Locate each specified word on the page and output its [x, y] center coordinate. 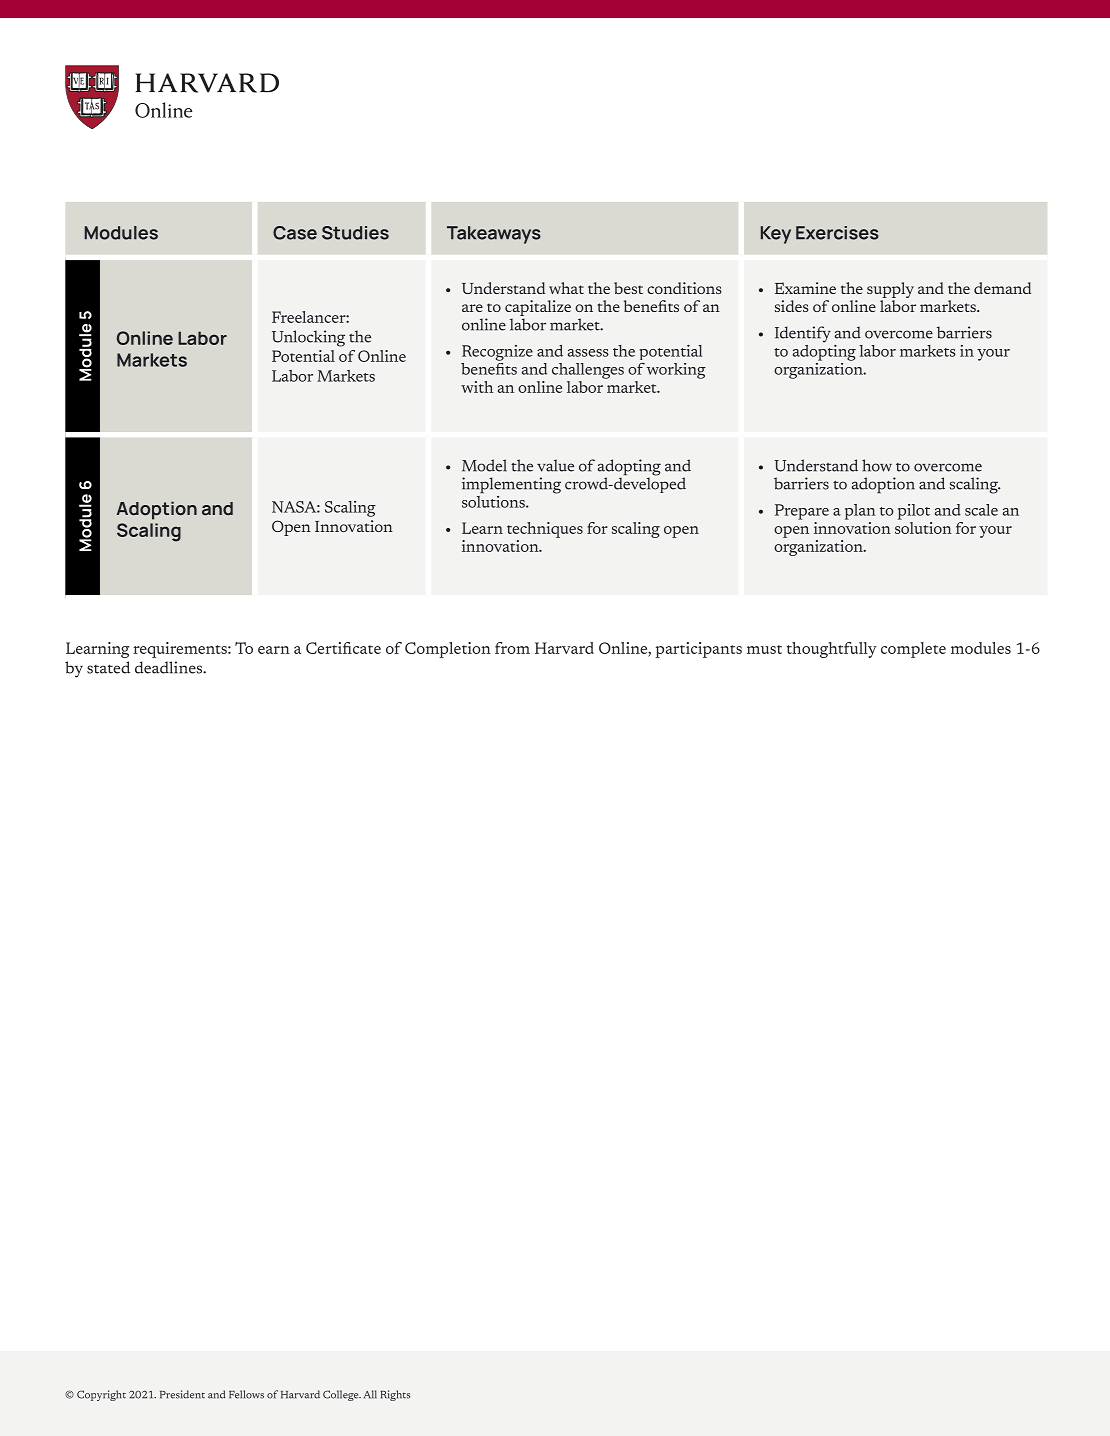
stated [108, 667]
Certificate [343, 648]
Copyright [101, 1395]
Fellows [246, 1394]
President [182, 1394]
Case [295, 233]
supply [890, 291]
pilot [914, 512]
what [566, 288]
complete [913, 650]
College [342, 1395]
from [512, 648]
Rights [395, 1395]
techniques [545, 530]
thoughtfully [832, 650]
